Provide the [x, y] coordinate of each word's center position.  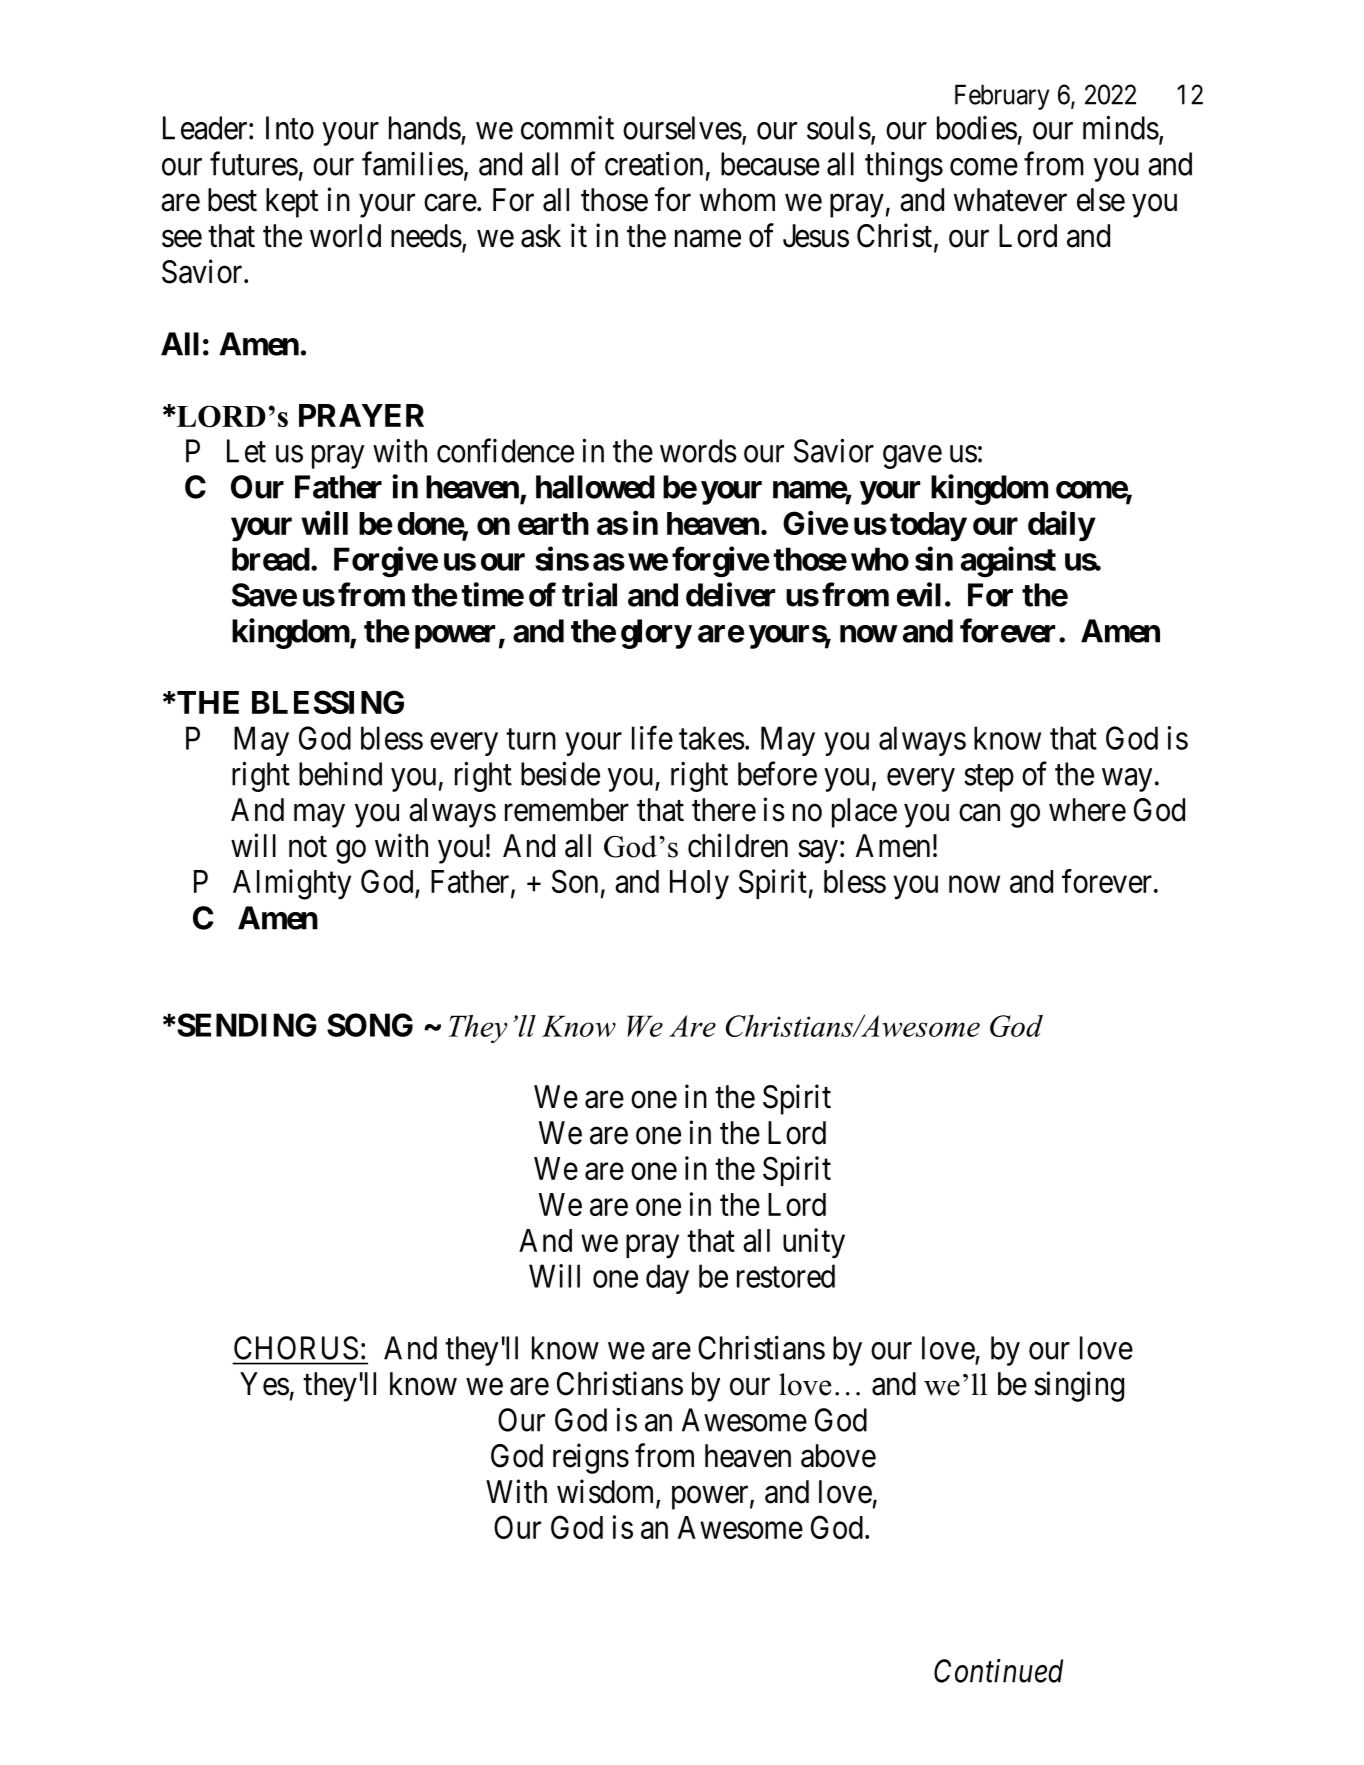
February [1002, 97]
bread [271, 559]
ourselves [682, 128]
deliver [730, 594]
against [1008, 562]
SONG [370, 1025]
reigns [591, 1458]
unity [814, 1243]
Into [290, 128]
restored [786, 1276]
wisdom [607, 1492]
